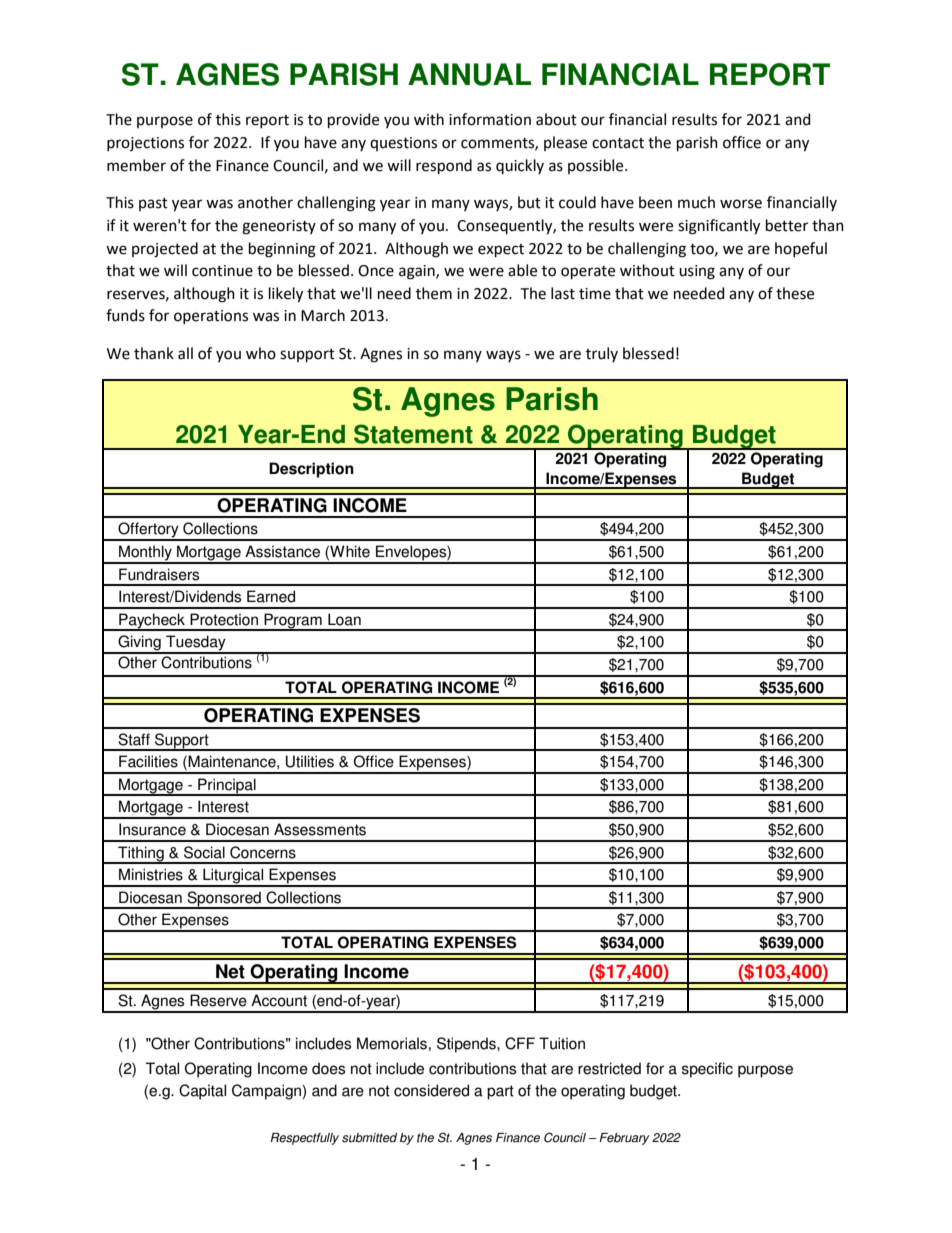  I want to click on projections, so click(145, 144).
